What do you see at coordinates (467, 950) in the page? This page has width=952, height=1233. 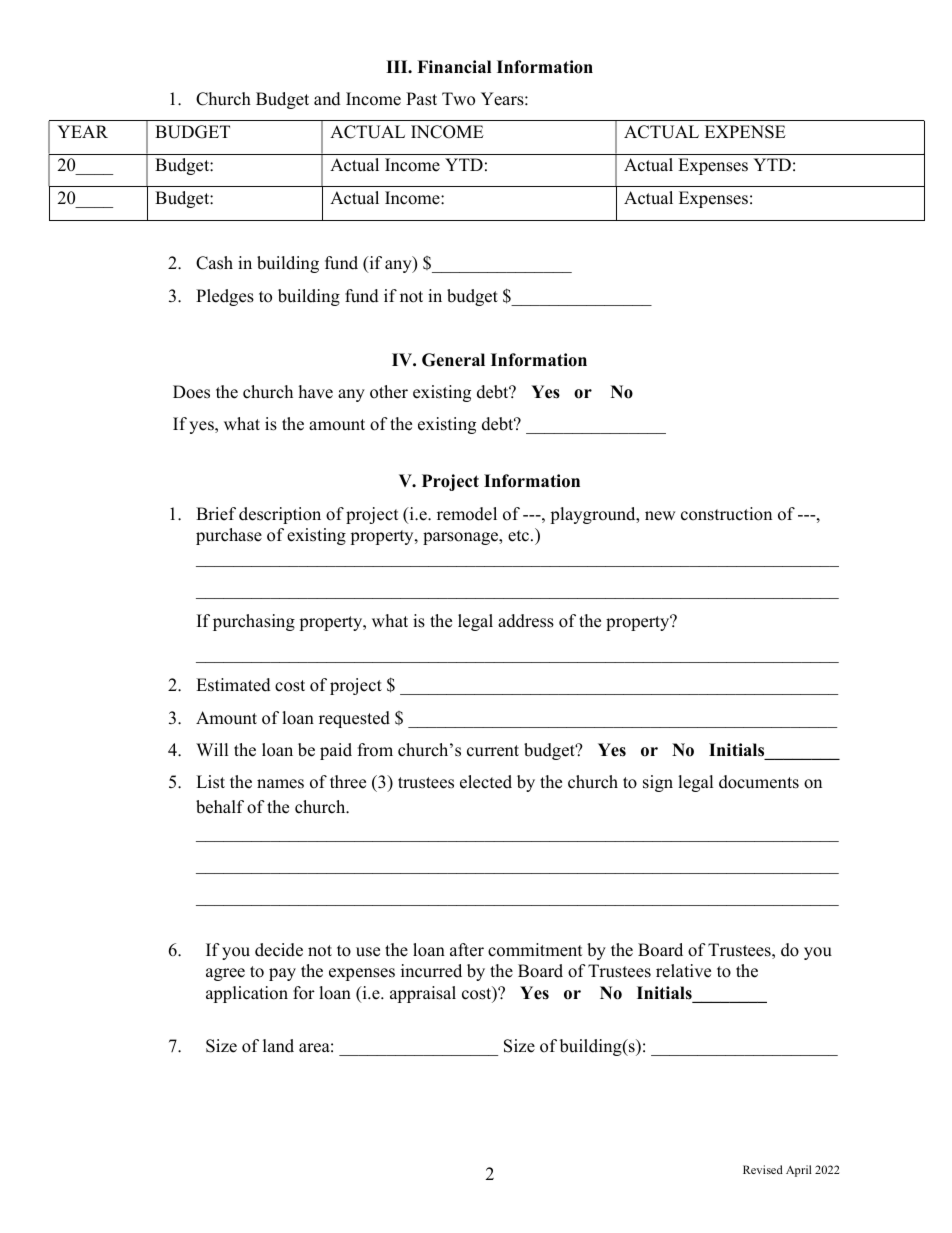 I see `after` at bounding box center [467, 950].
